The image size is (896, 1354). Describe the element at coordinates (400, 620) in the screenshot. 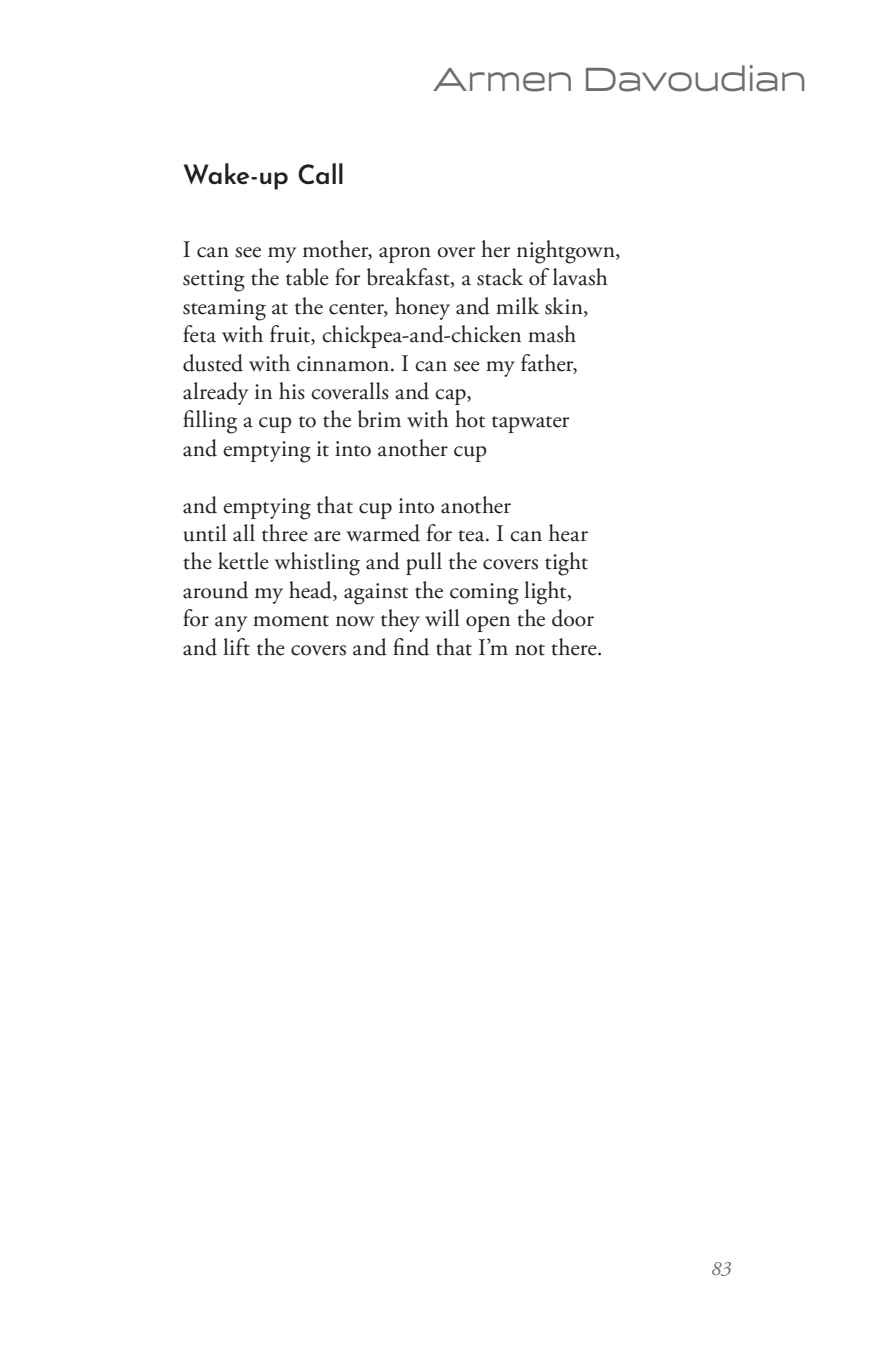

I see `they` at that location.
